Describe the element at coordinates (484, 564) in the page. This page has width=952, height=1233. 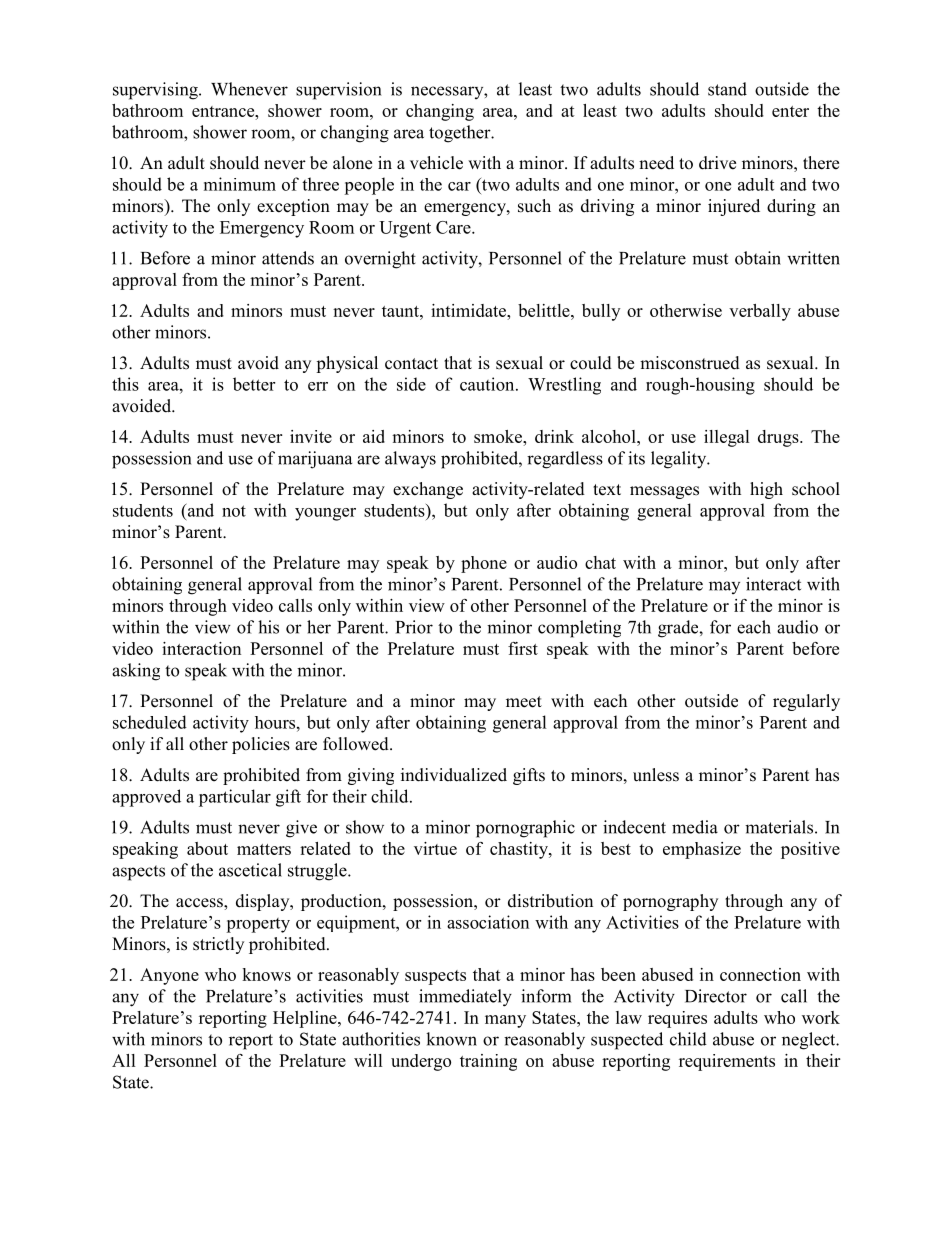
I see `phone` at that location.
